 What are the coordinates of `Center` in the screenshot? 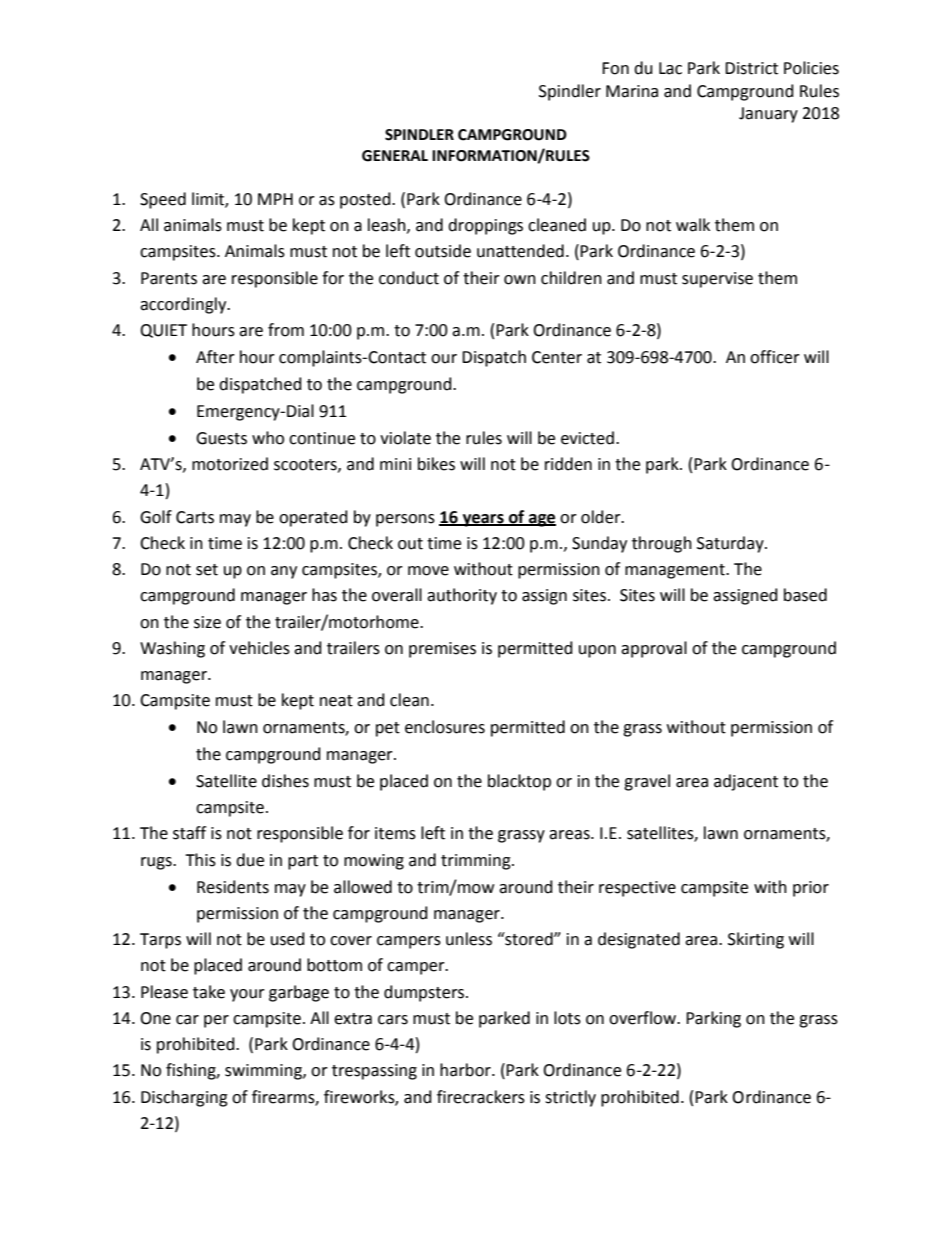 It's located at (557, 357).
